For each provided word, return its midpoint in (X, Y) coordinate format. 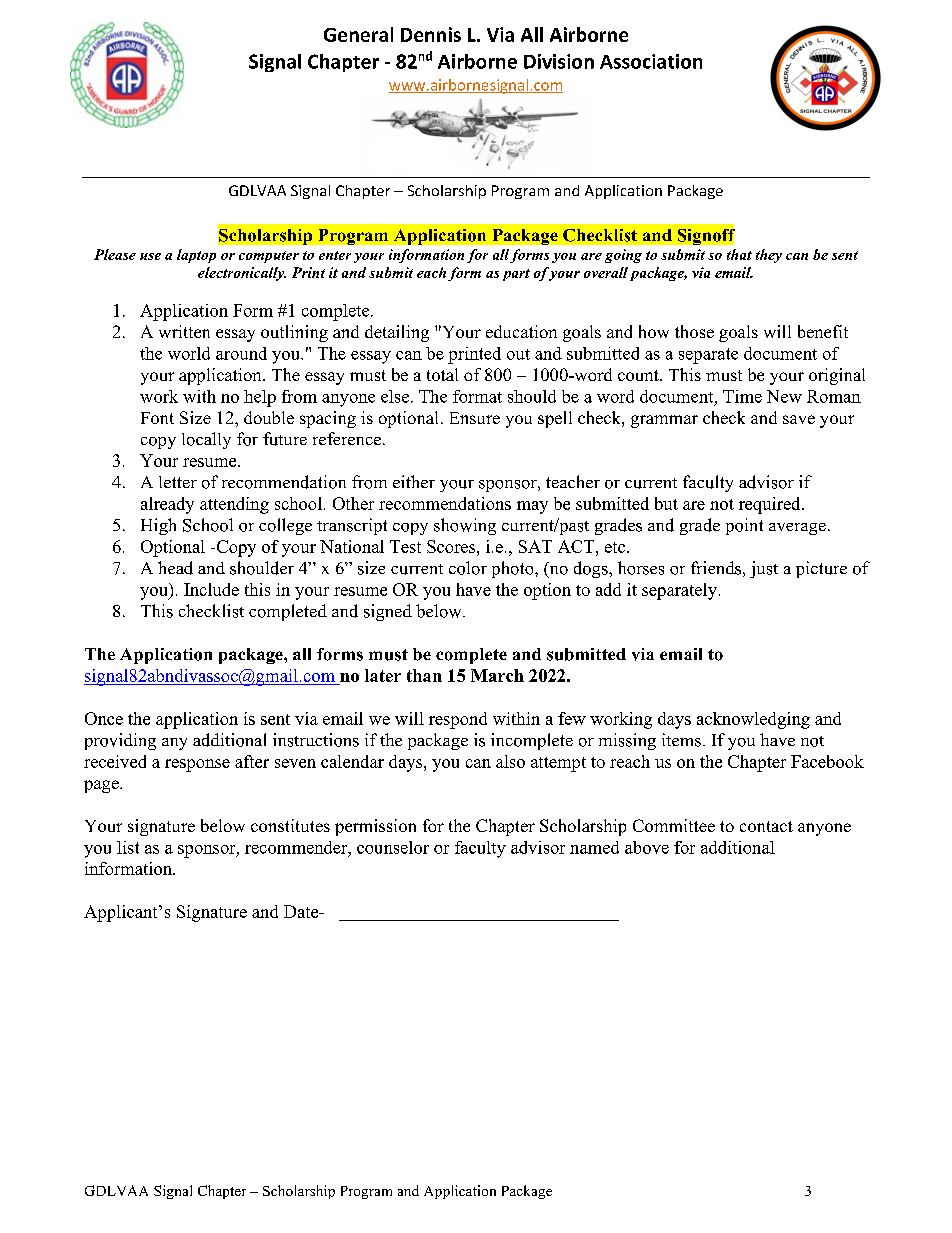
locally (206, 440)
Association (651, 61)
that (739, 254)
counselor (393, 847)
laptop (196, 256)
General (358, 34)
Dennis (431, 34)
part (516, 275)
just (764, 569)
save (799, 419)
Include (211, 589)
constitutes (290, 825)
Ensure (475, 418)
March (497, 675)
